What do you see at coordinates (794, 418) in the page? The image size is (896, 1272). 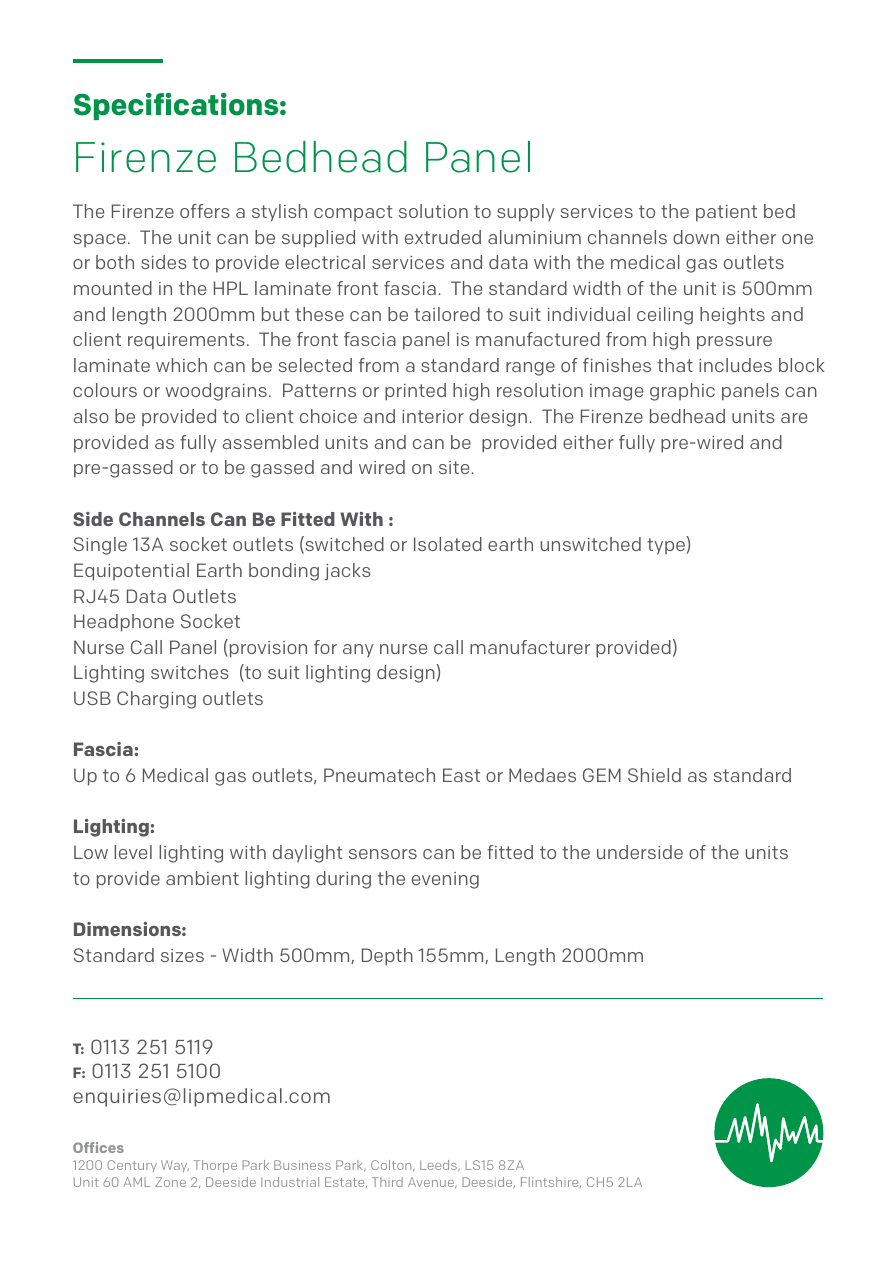 I see `are` at bounding box center [794, 418].
